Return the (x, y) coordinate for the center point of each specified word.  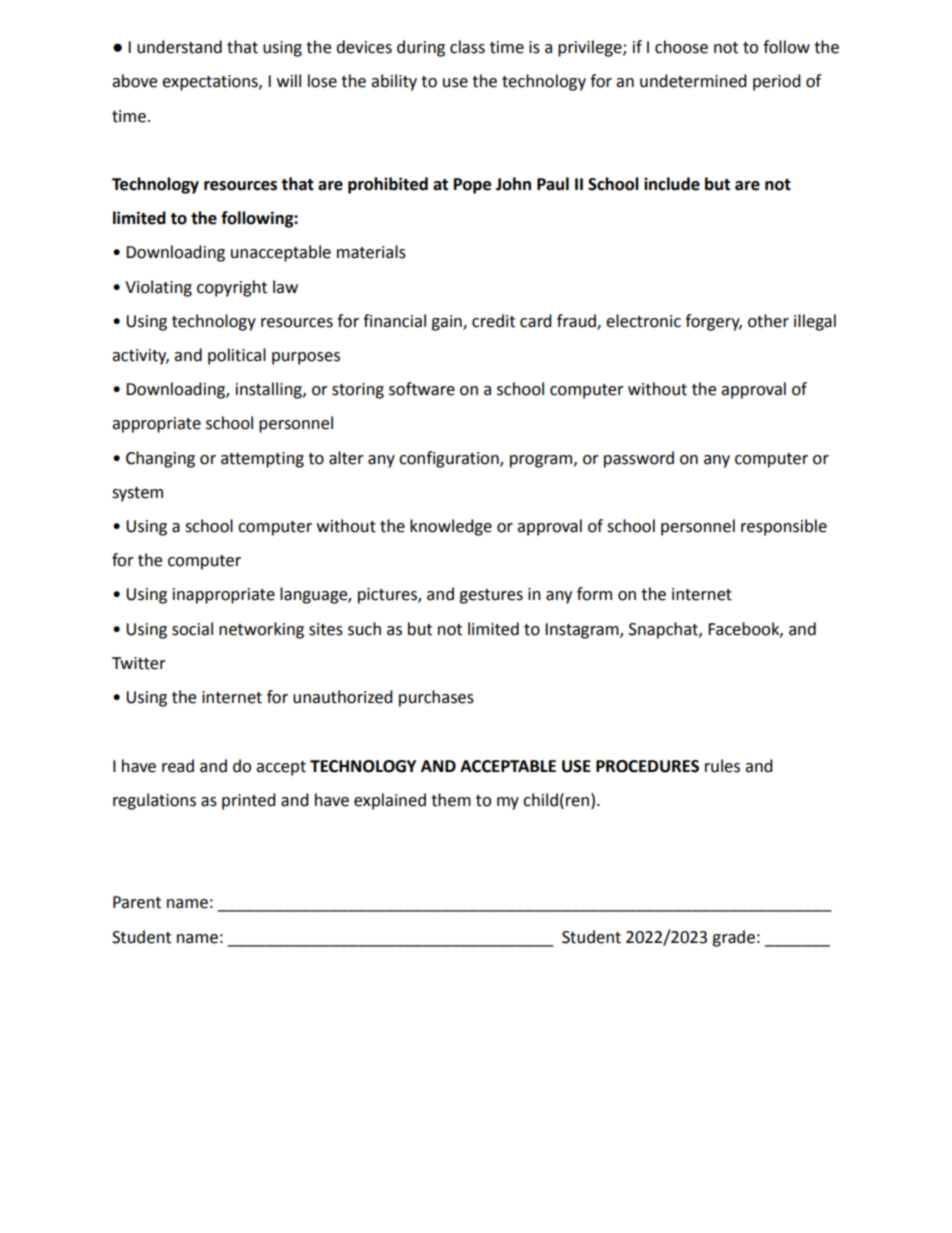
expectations (211, 83)
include (672, 184)
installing (270, 390)
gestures (491, 596)
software (422, 389)
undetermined (693, 81)
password (639, 459)
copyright (232, 288)
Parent (137, 902)
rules (722, 766)
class (467, 47)
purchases (436, 698)
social (192, 629)
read (178, 766)
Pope (472, 186)
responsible (784, 527)
